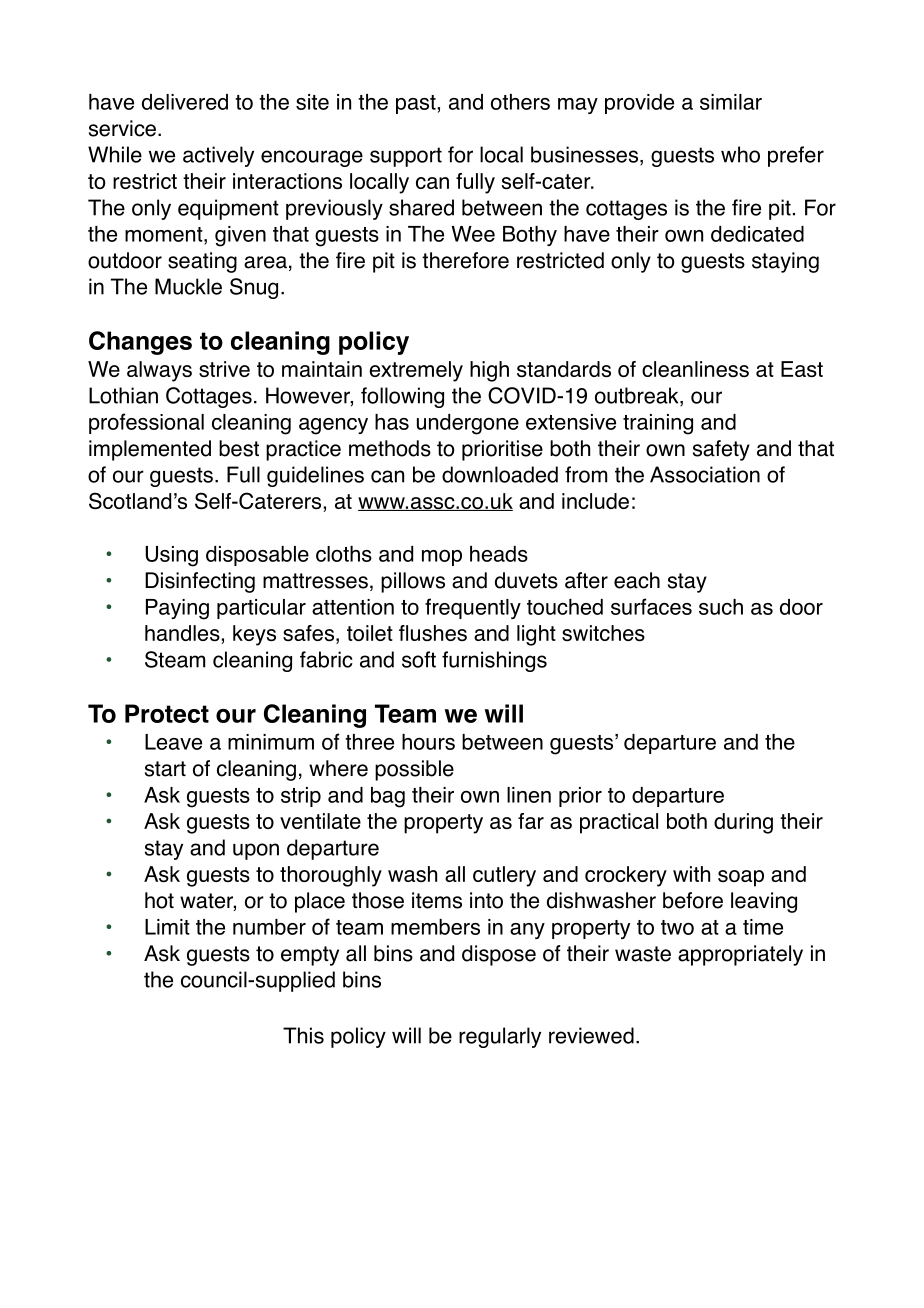 Image resolution: width=924 pixels, height=1308 pixels. What do you see at coordinates (468, 424) in the page?
I see `undergone` at bounding box center [468, 424].
